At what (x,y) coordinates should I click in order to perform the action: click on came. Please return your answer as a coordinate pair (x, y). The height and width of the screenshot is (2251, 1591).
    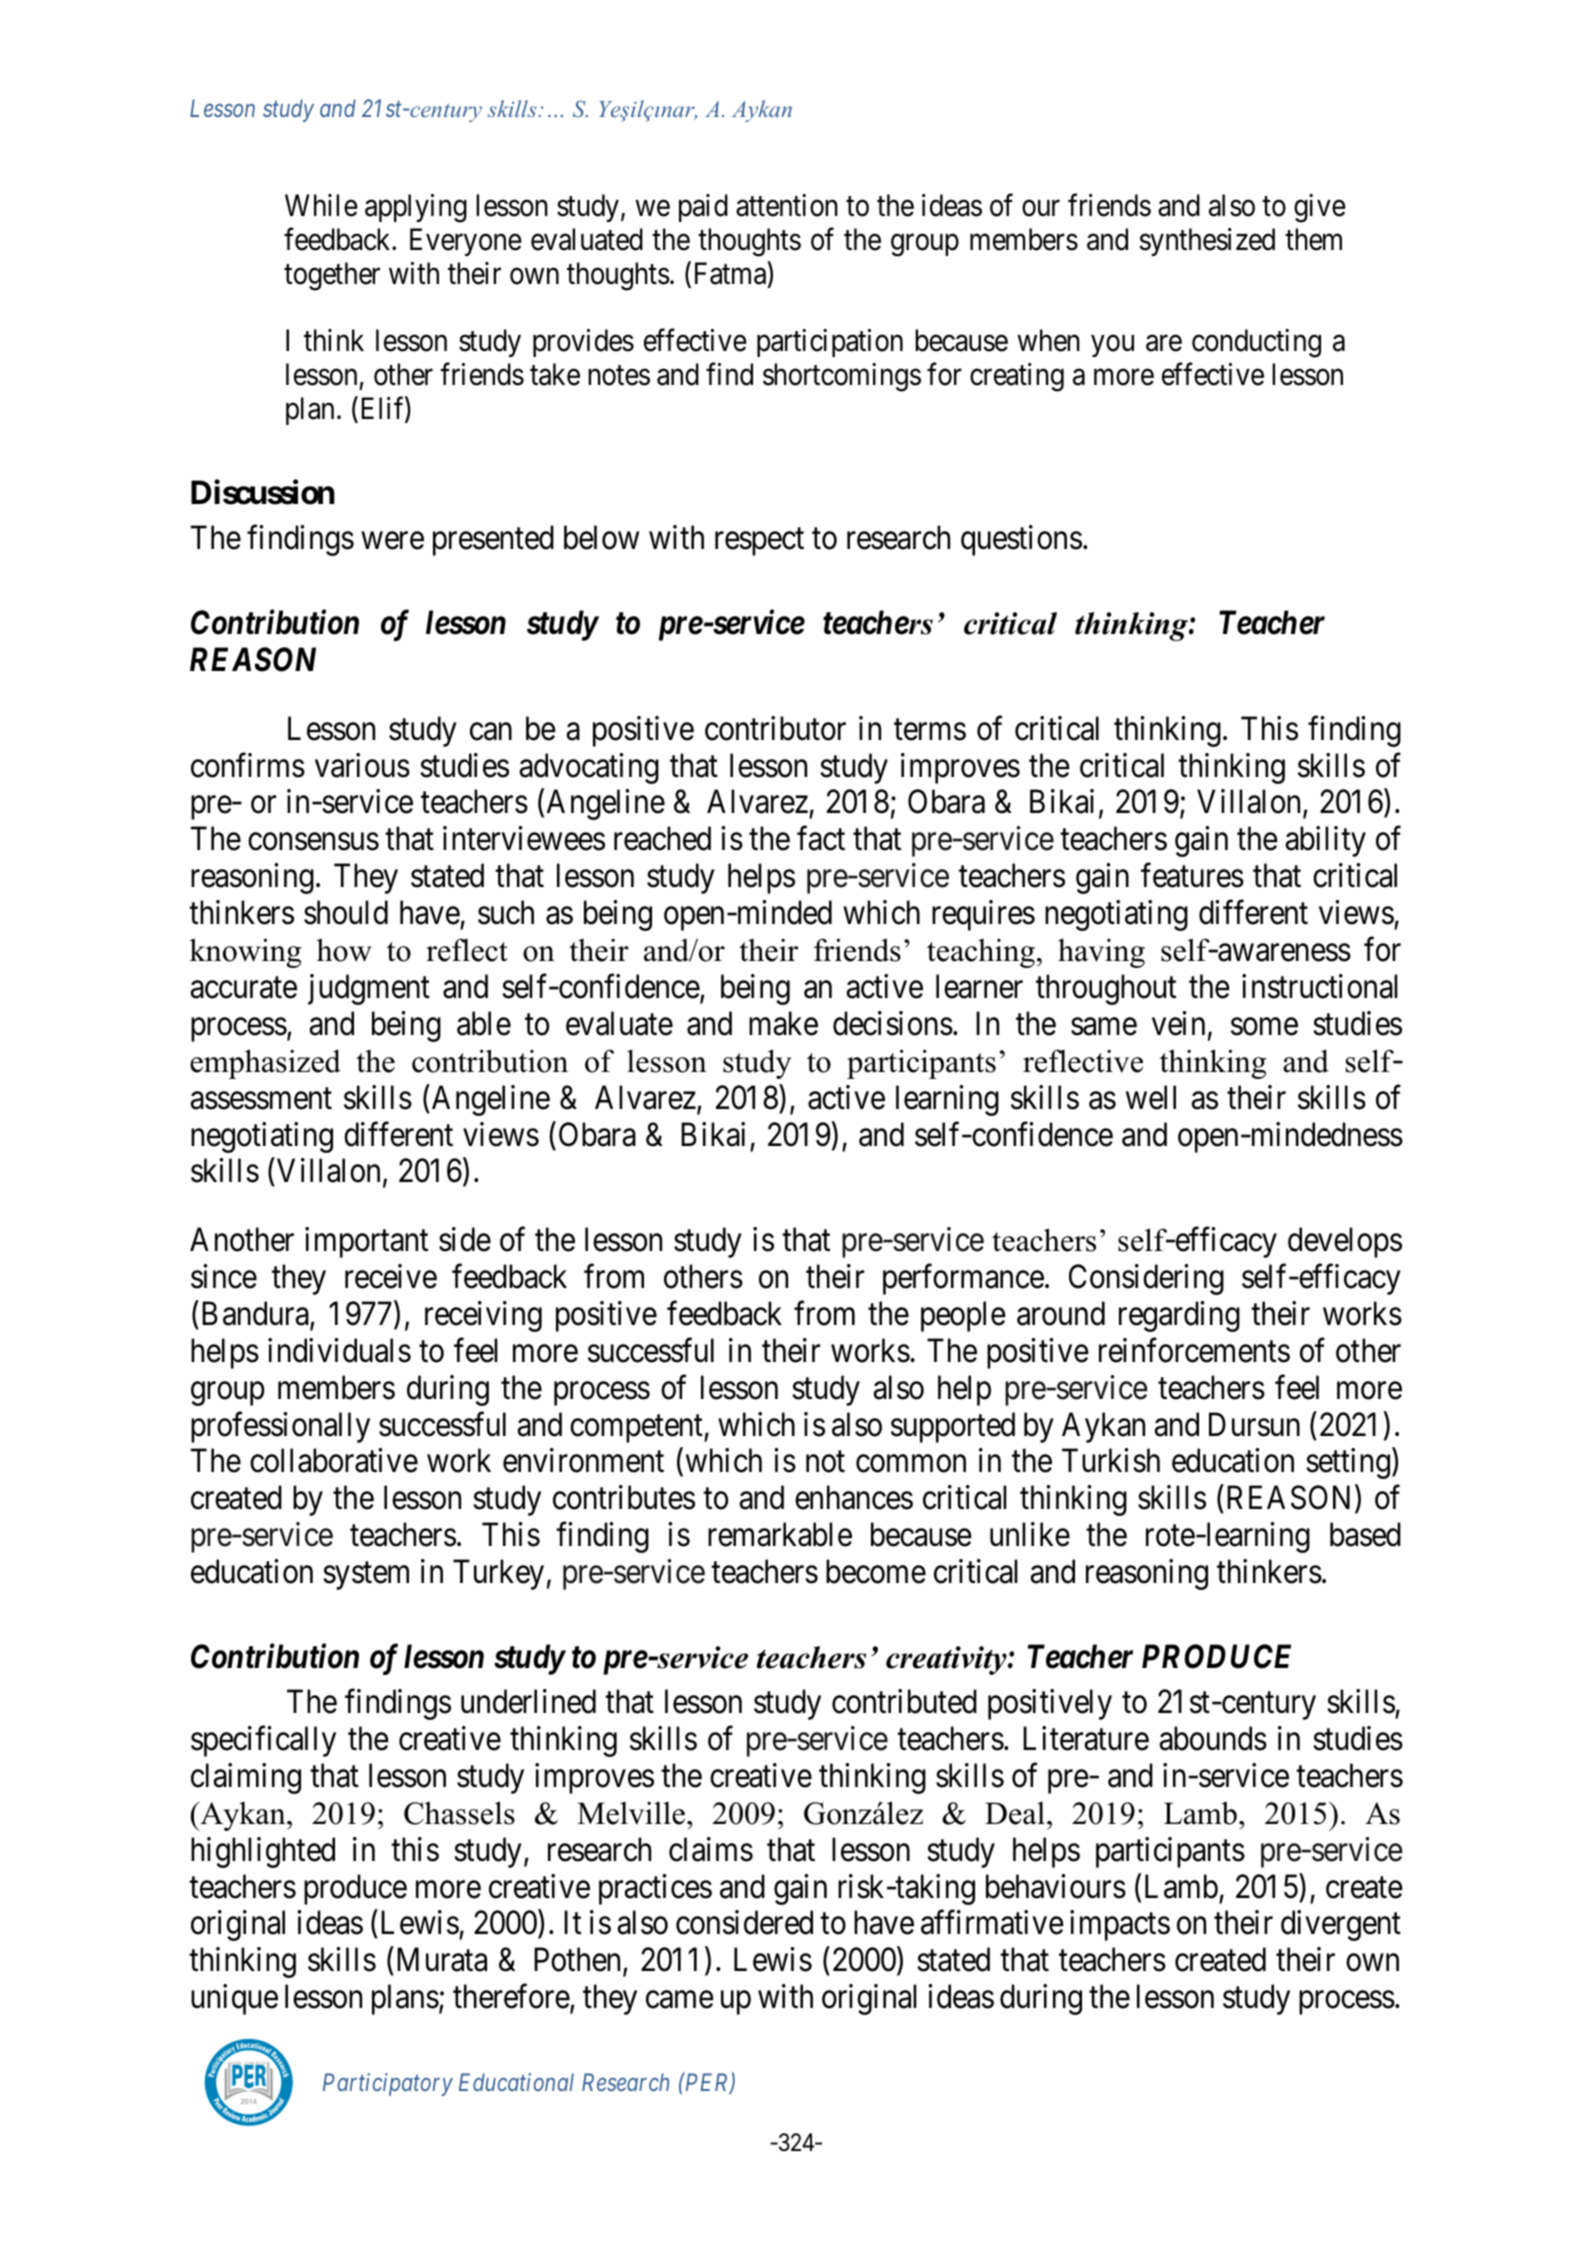
    Looking at the image, I should click on (680, 2000).
